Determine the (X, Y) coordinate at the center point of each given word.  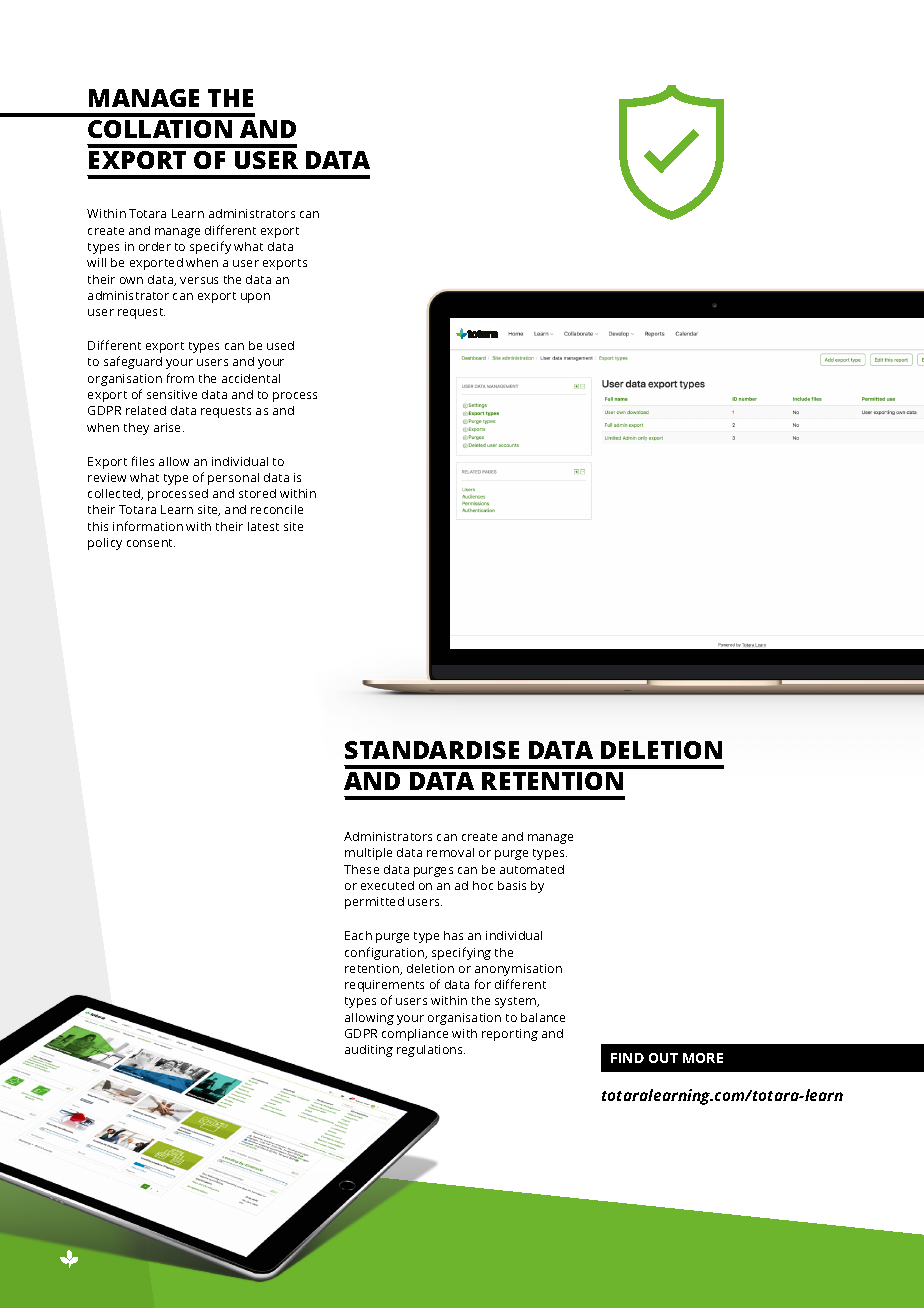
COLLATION (160, 129)
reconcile (277, 509)
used (280, 345)
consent (151, 543)
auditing (369, 1051)
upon (255, 298)
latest (263, 526)
